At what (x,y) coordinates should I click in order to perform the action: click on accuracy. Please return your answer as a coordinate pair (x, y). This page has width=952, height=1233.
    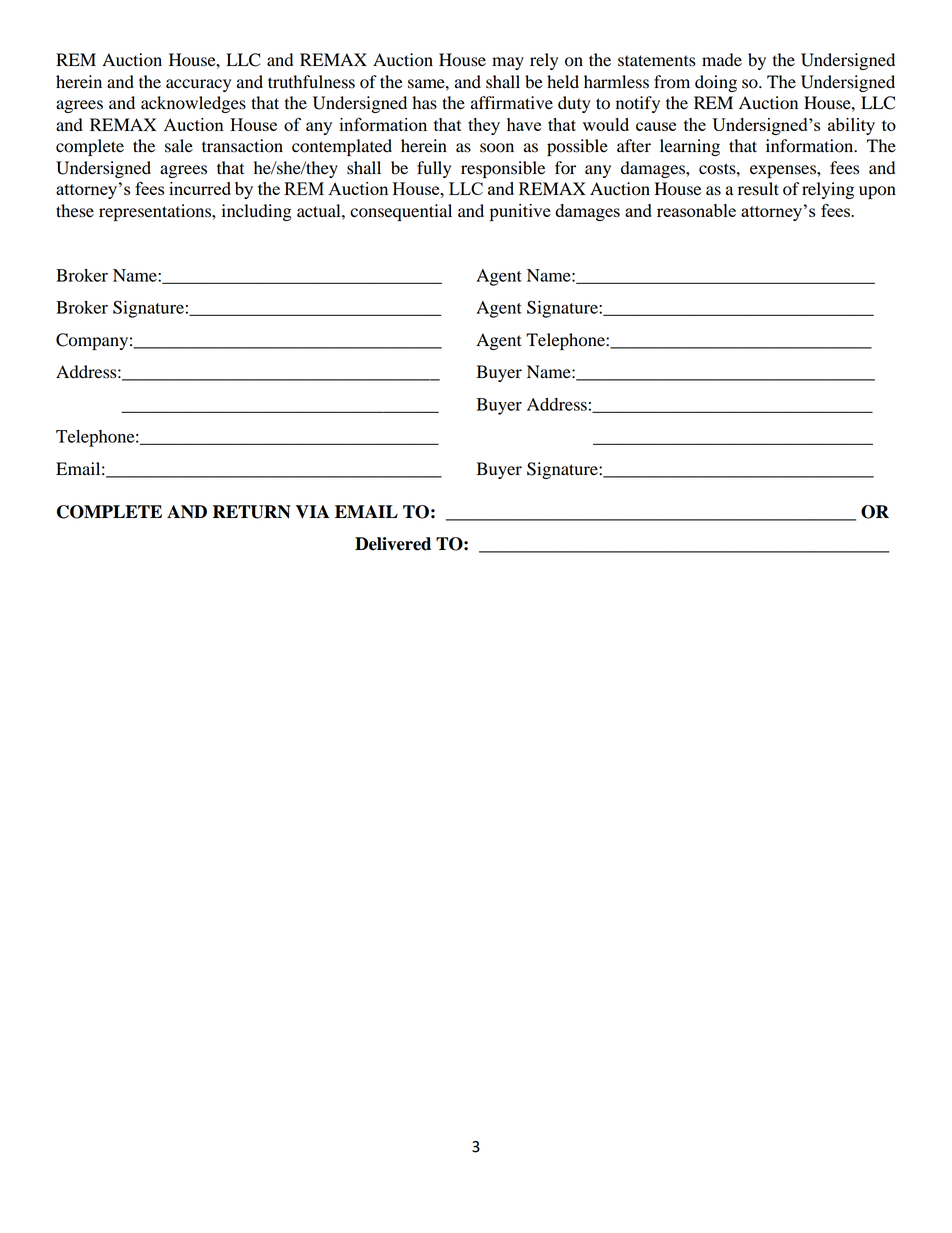
    Looking at the image, I should click on (198, 85).
